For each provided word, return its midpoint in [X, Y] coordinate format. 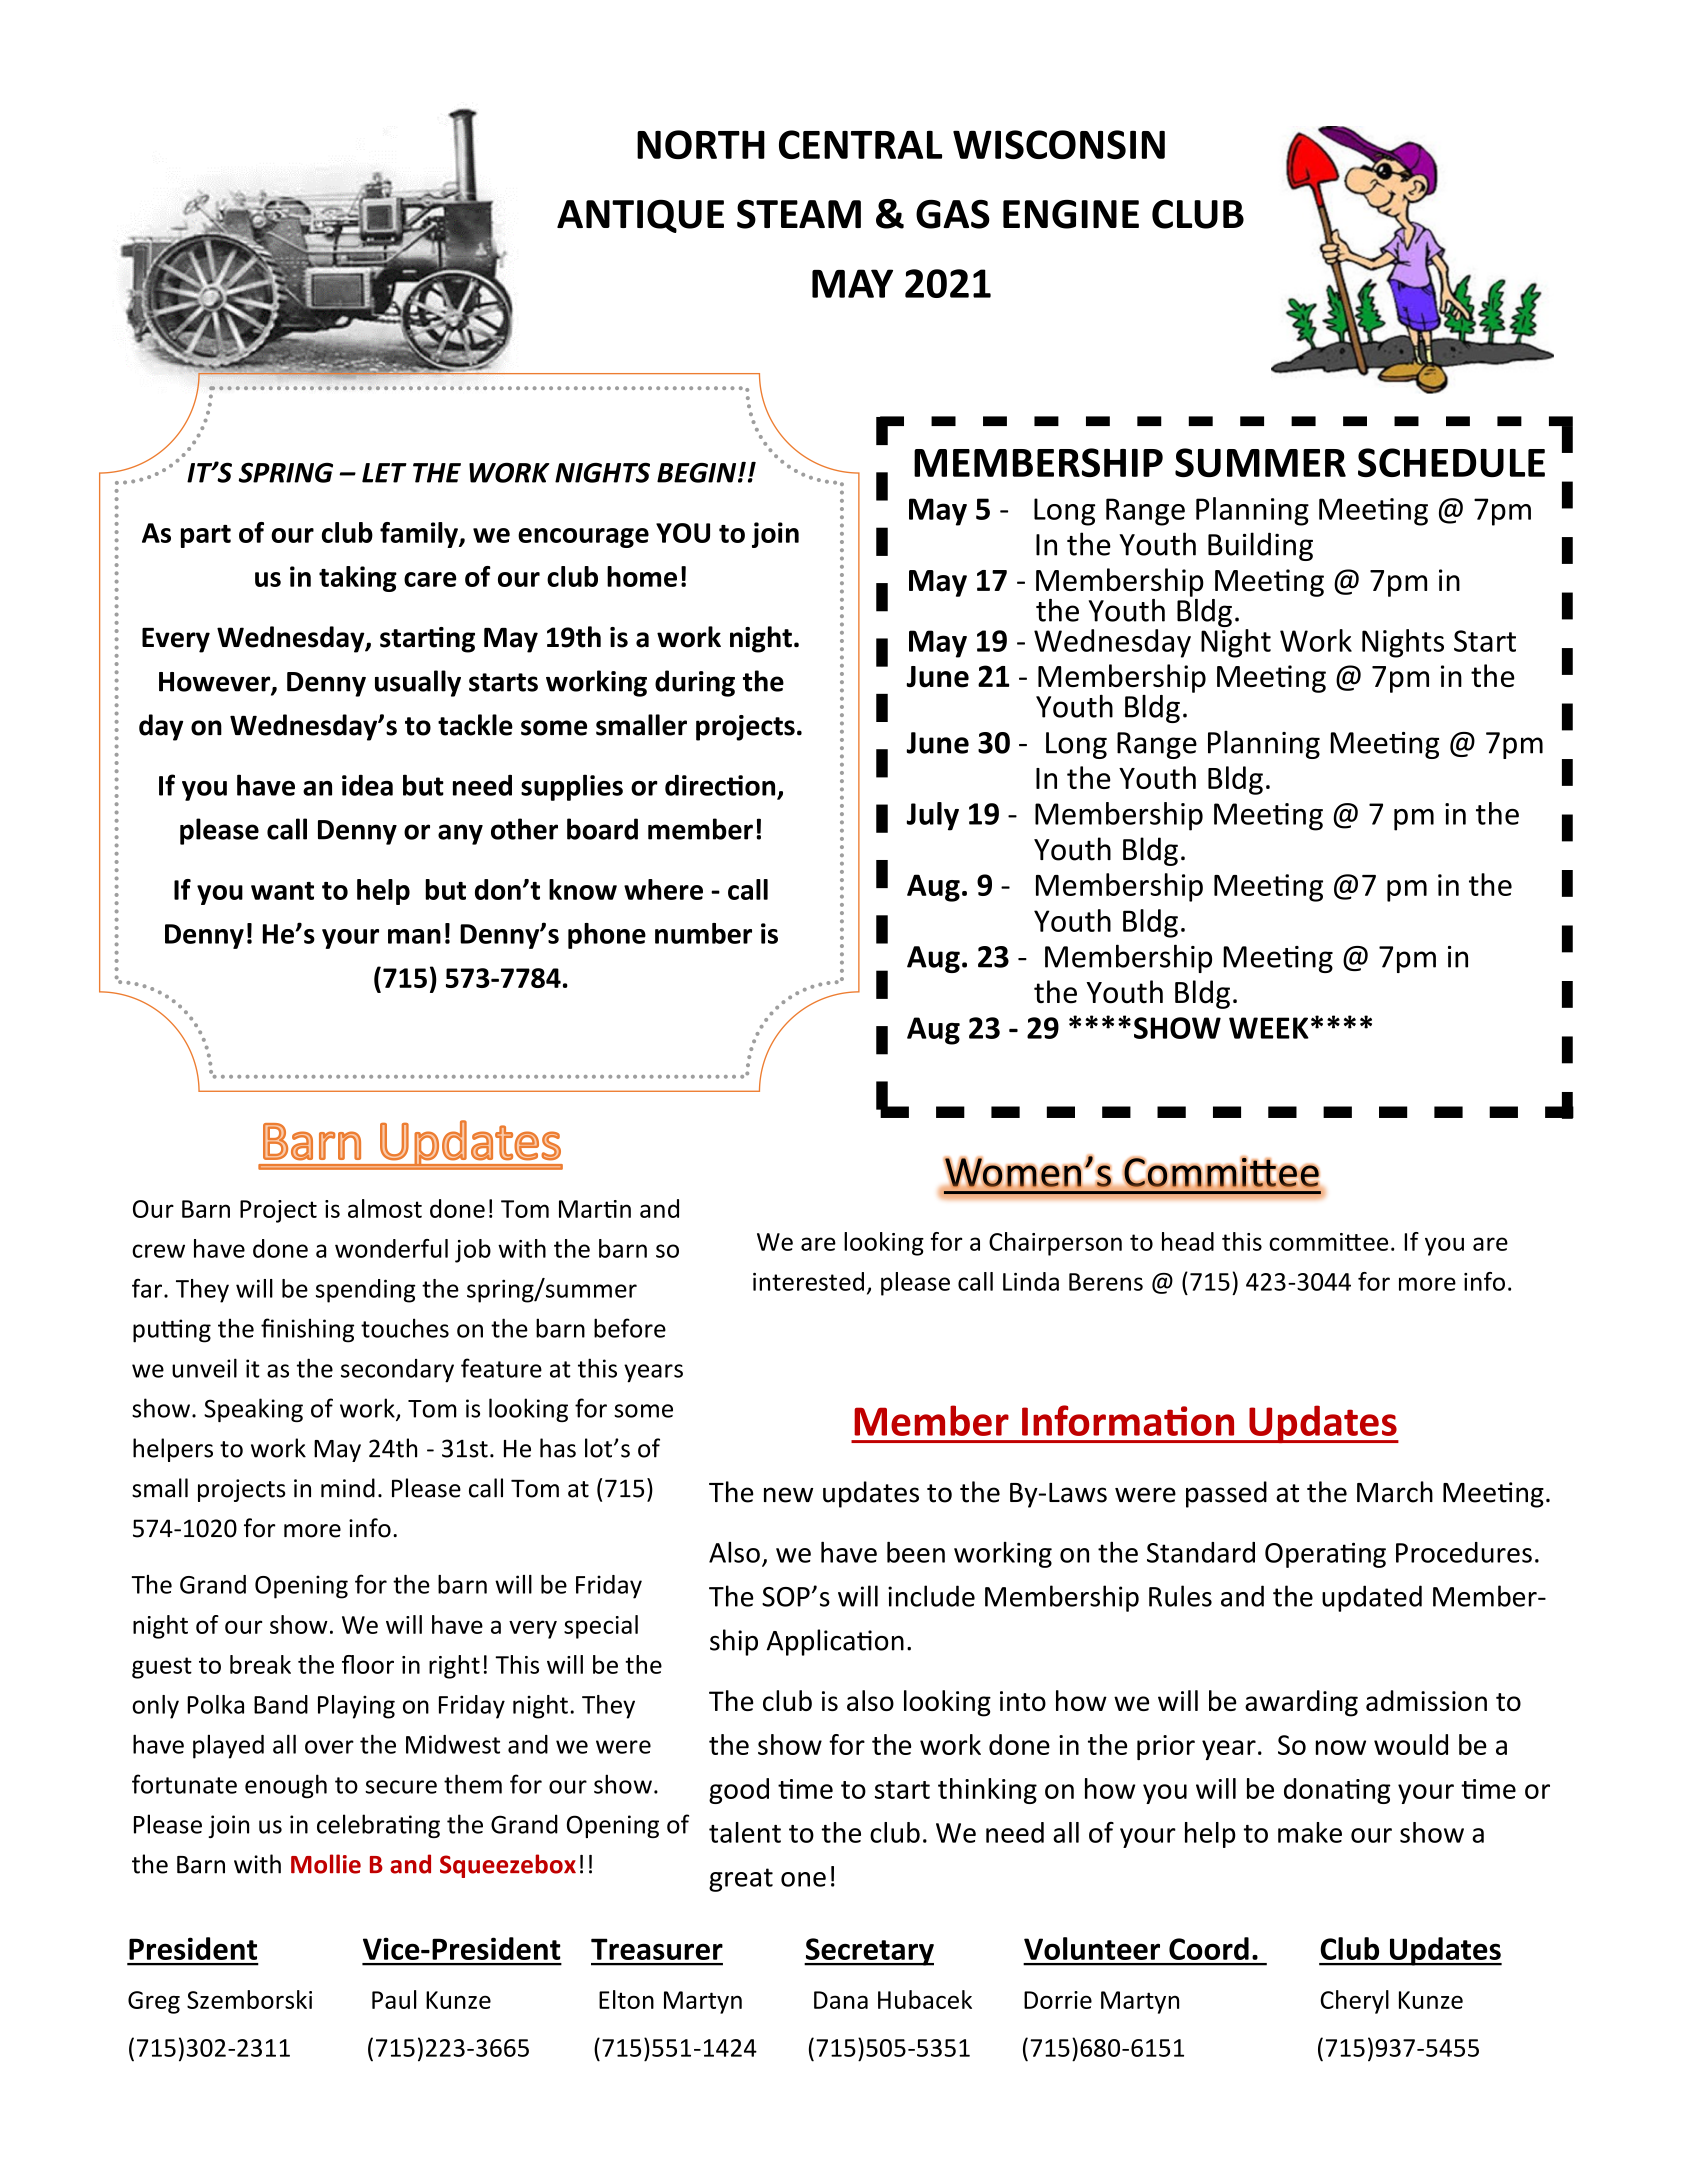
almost [385, 1208]
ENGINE [1071, 214]
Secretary [869, 1952]
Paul [394, 1999]
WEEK [1269, 1028]
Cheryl [1354, 2002]
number [703, 933]
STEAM [799, 214]
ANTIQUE [640, 216]
